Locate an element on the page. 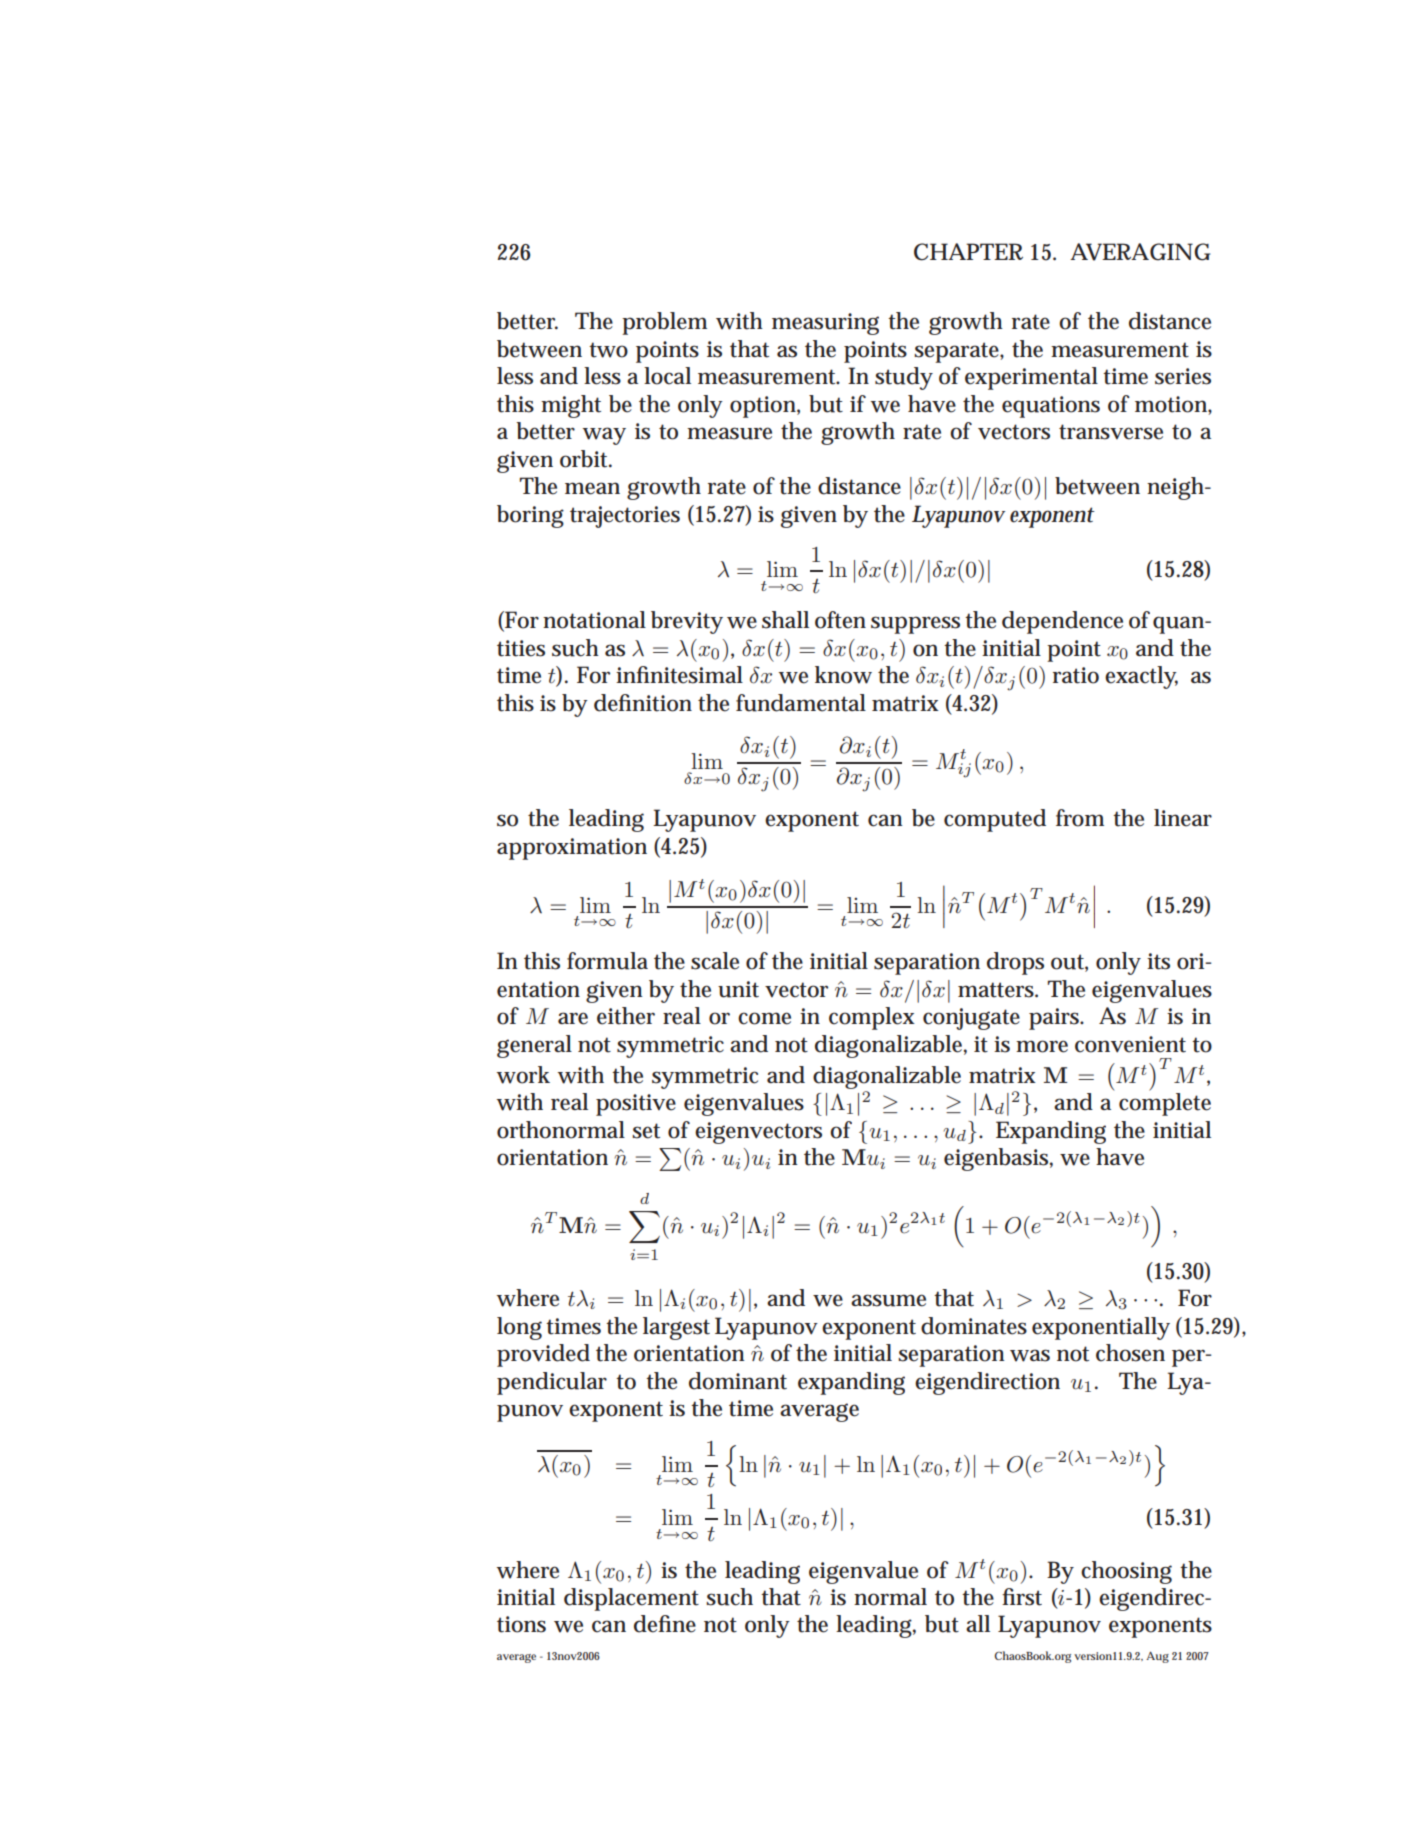 The height and width of the document is (1822, 1408). formula is located at coordinates (607, 961).
